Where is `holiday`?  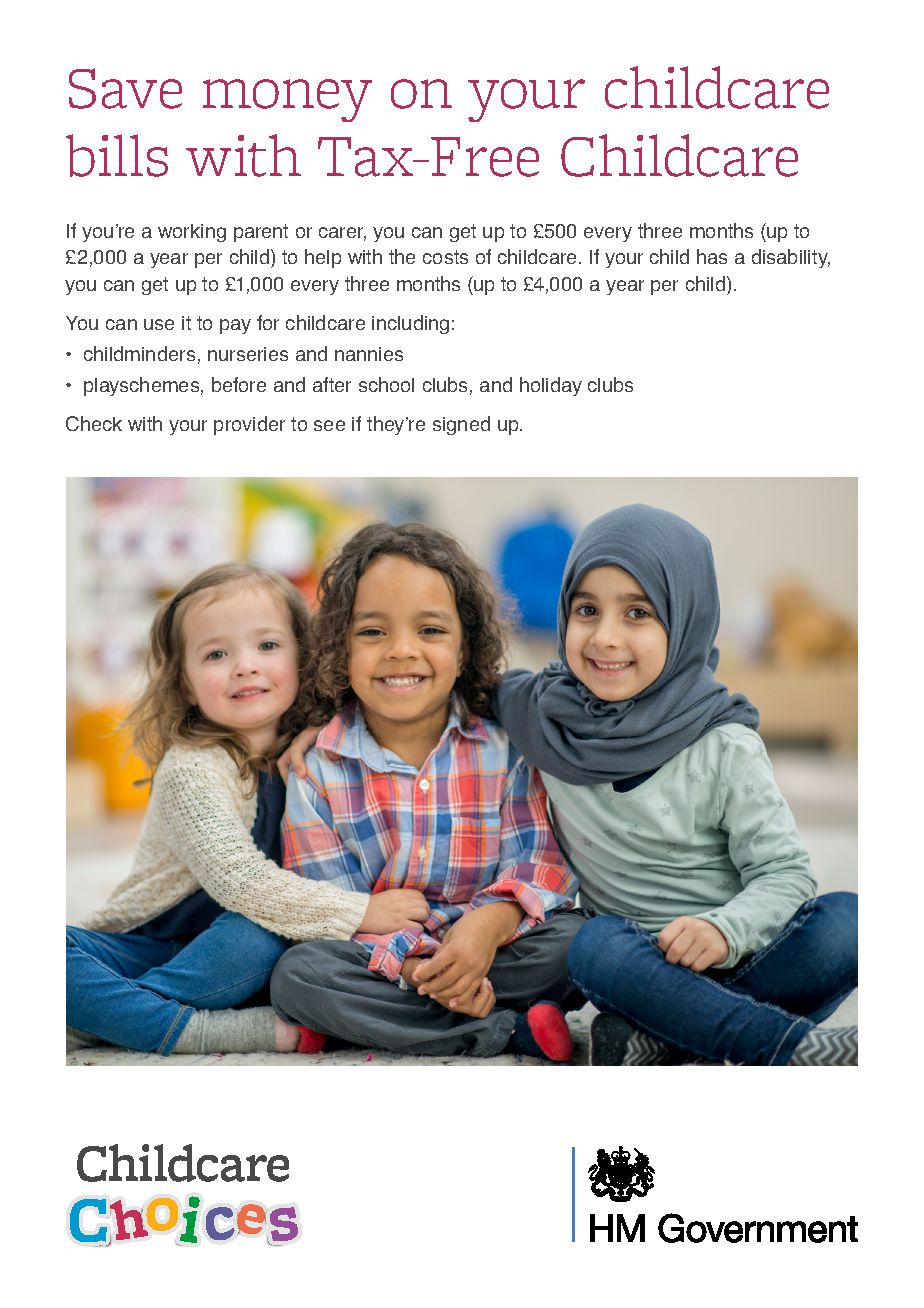
holiday is located at coordinates (551, 386).
